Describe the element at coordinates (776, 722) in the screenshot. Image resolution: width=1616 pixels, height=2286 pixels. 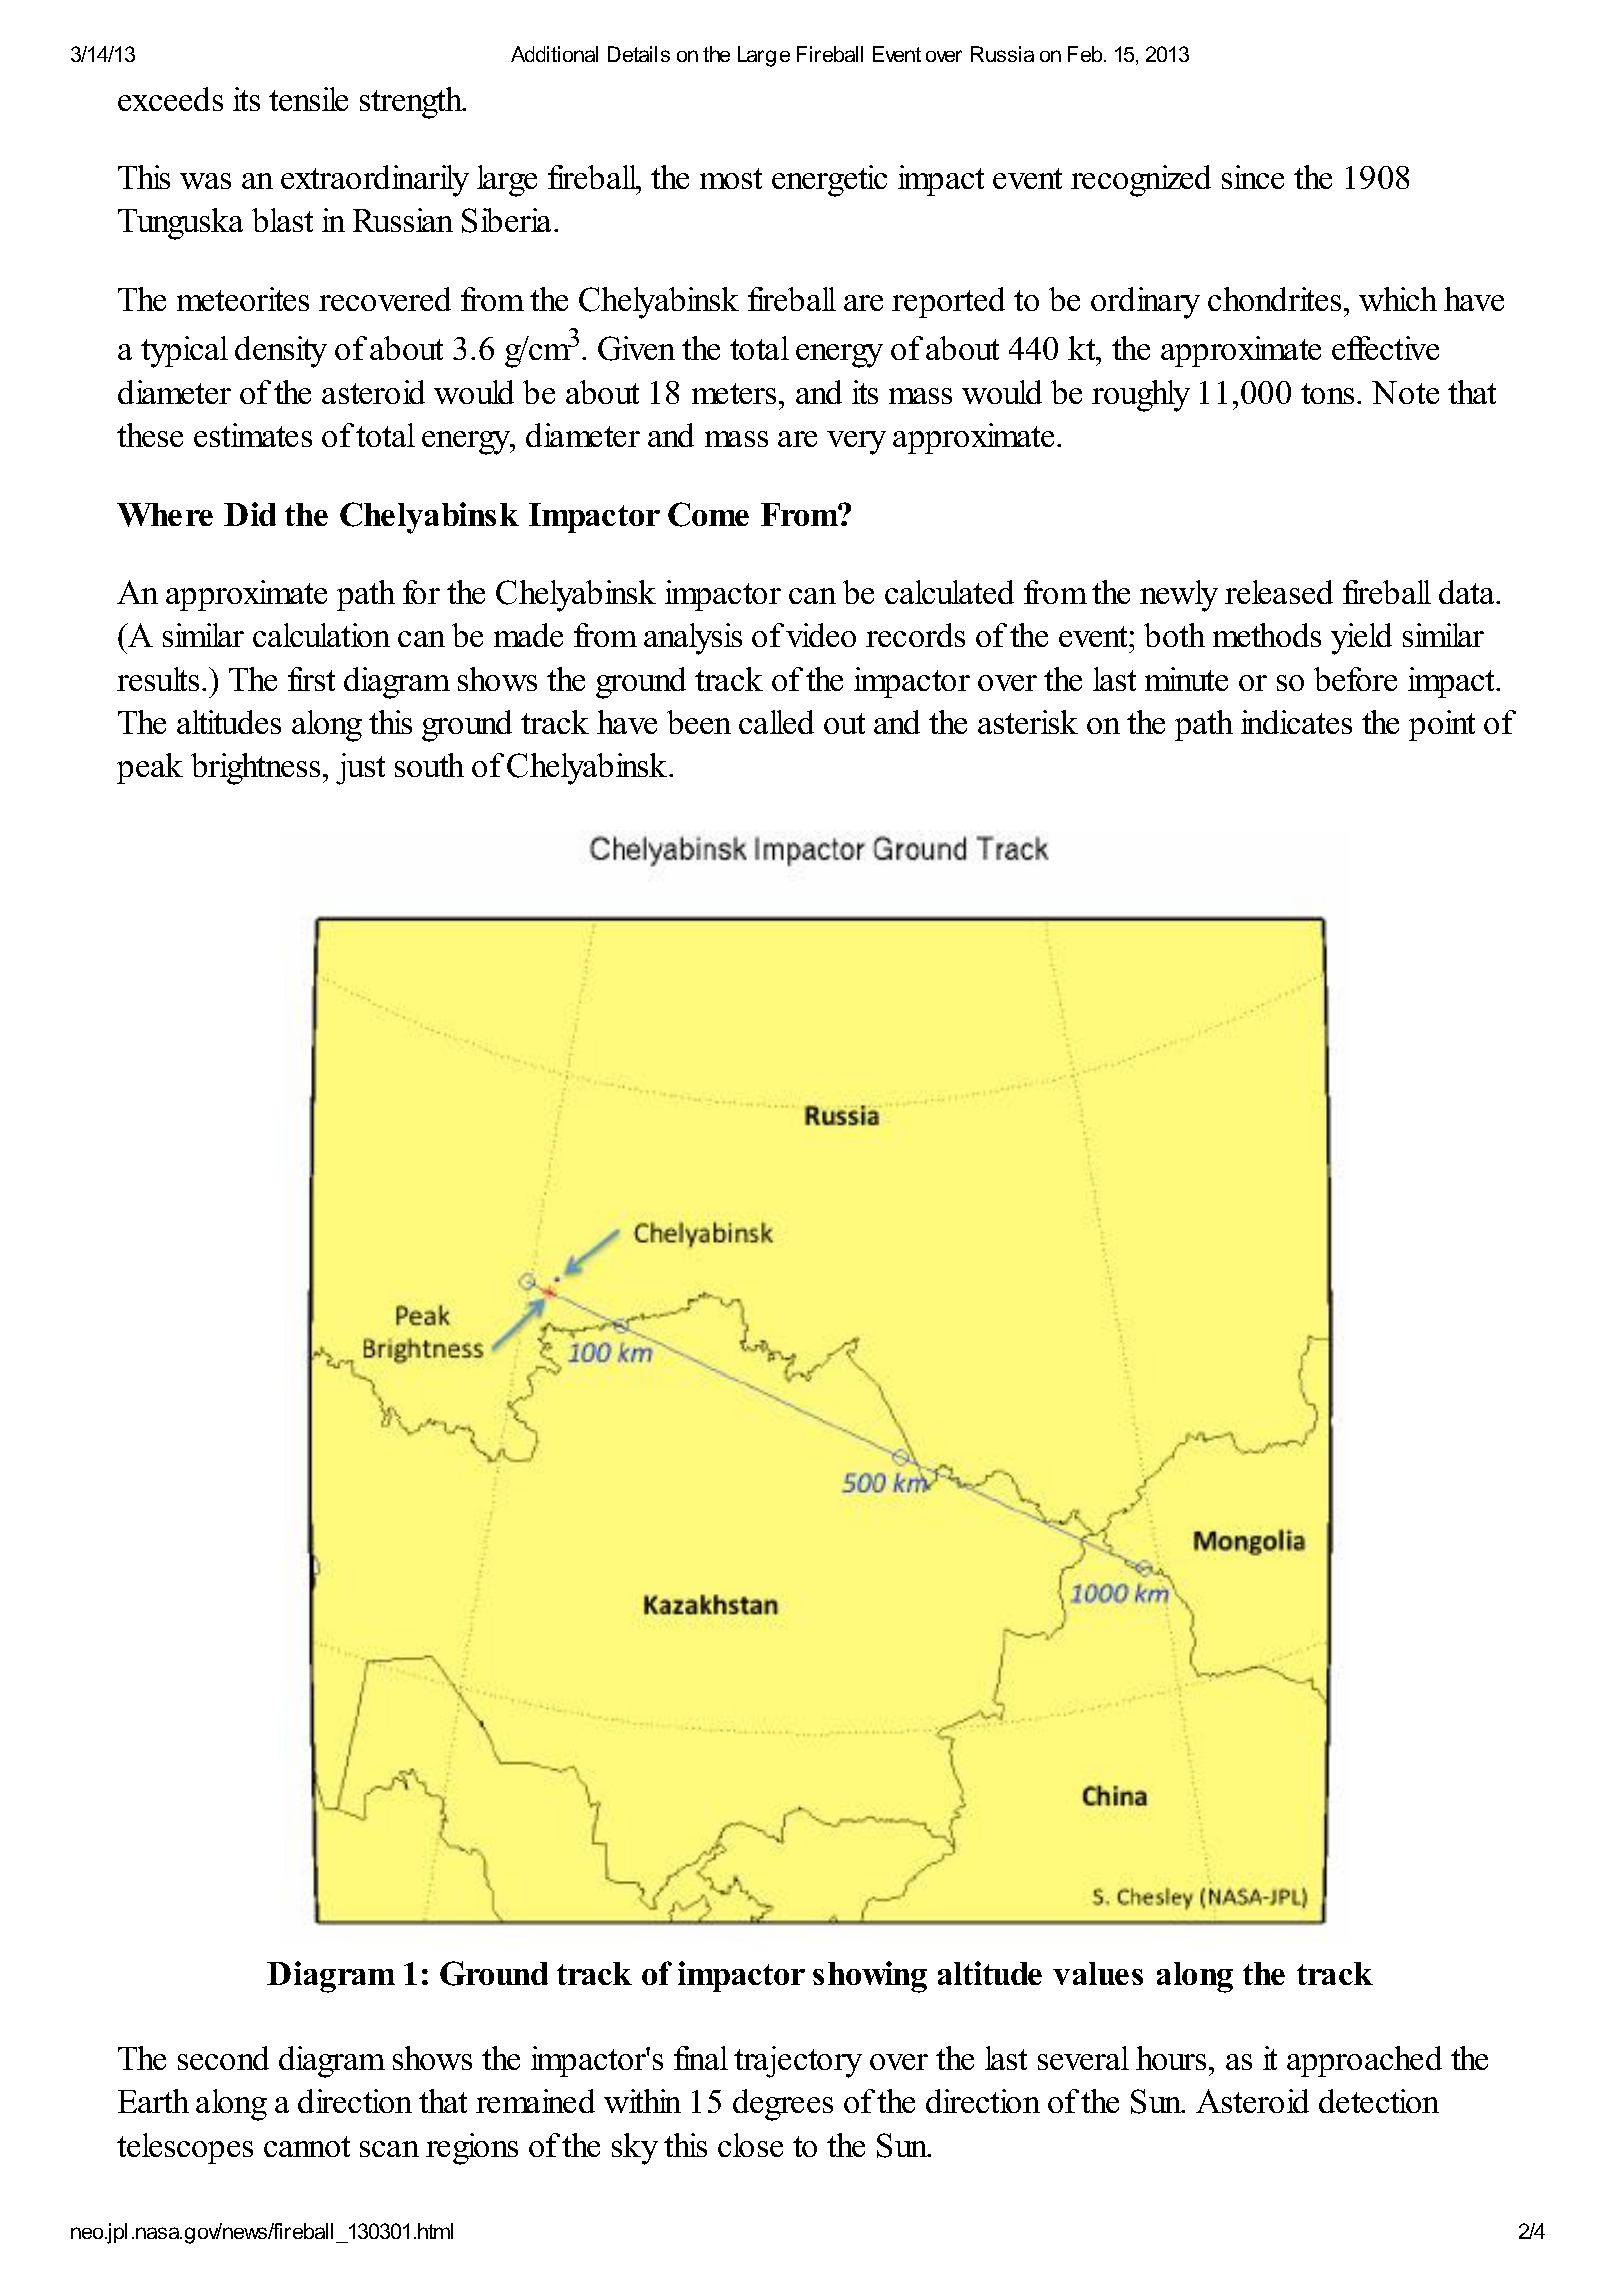
I see `called` at that location.
